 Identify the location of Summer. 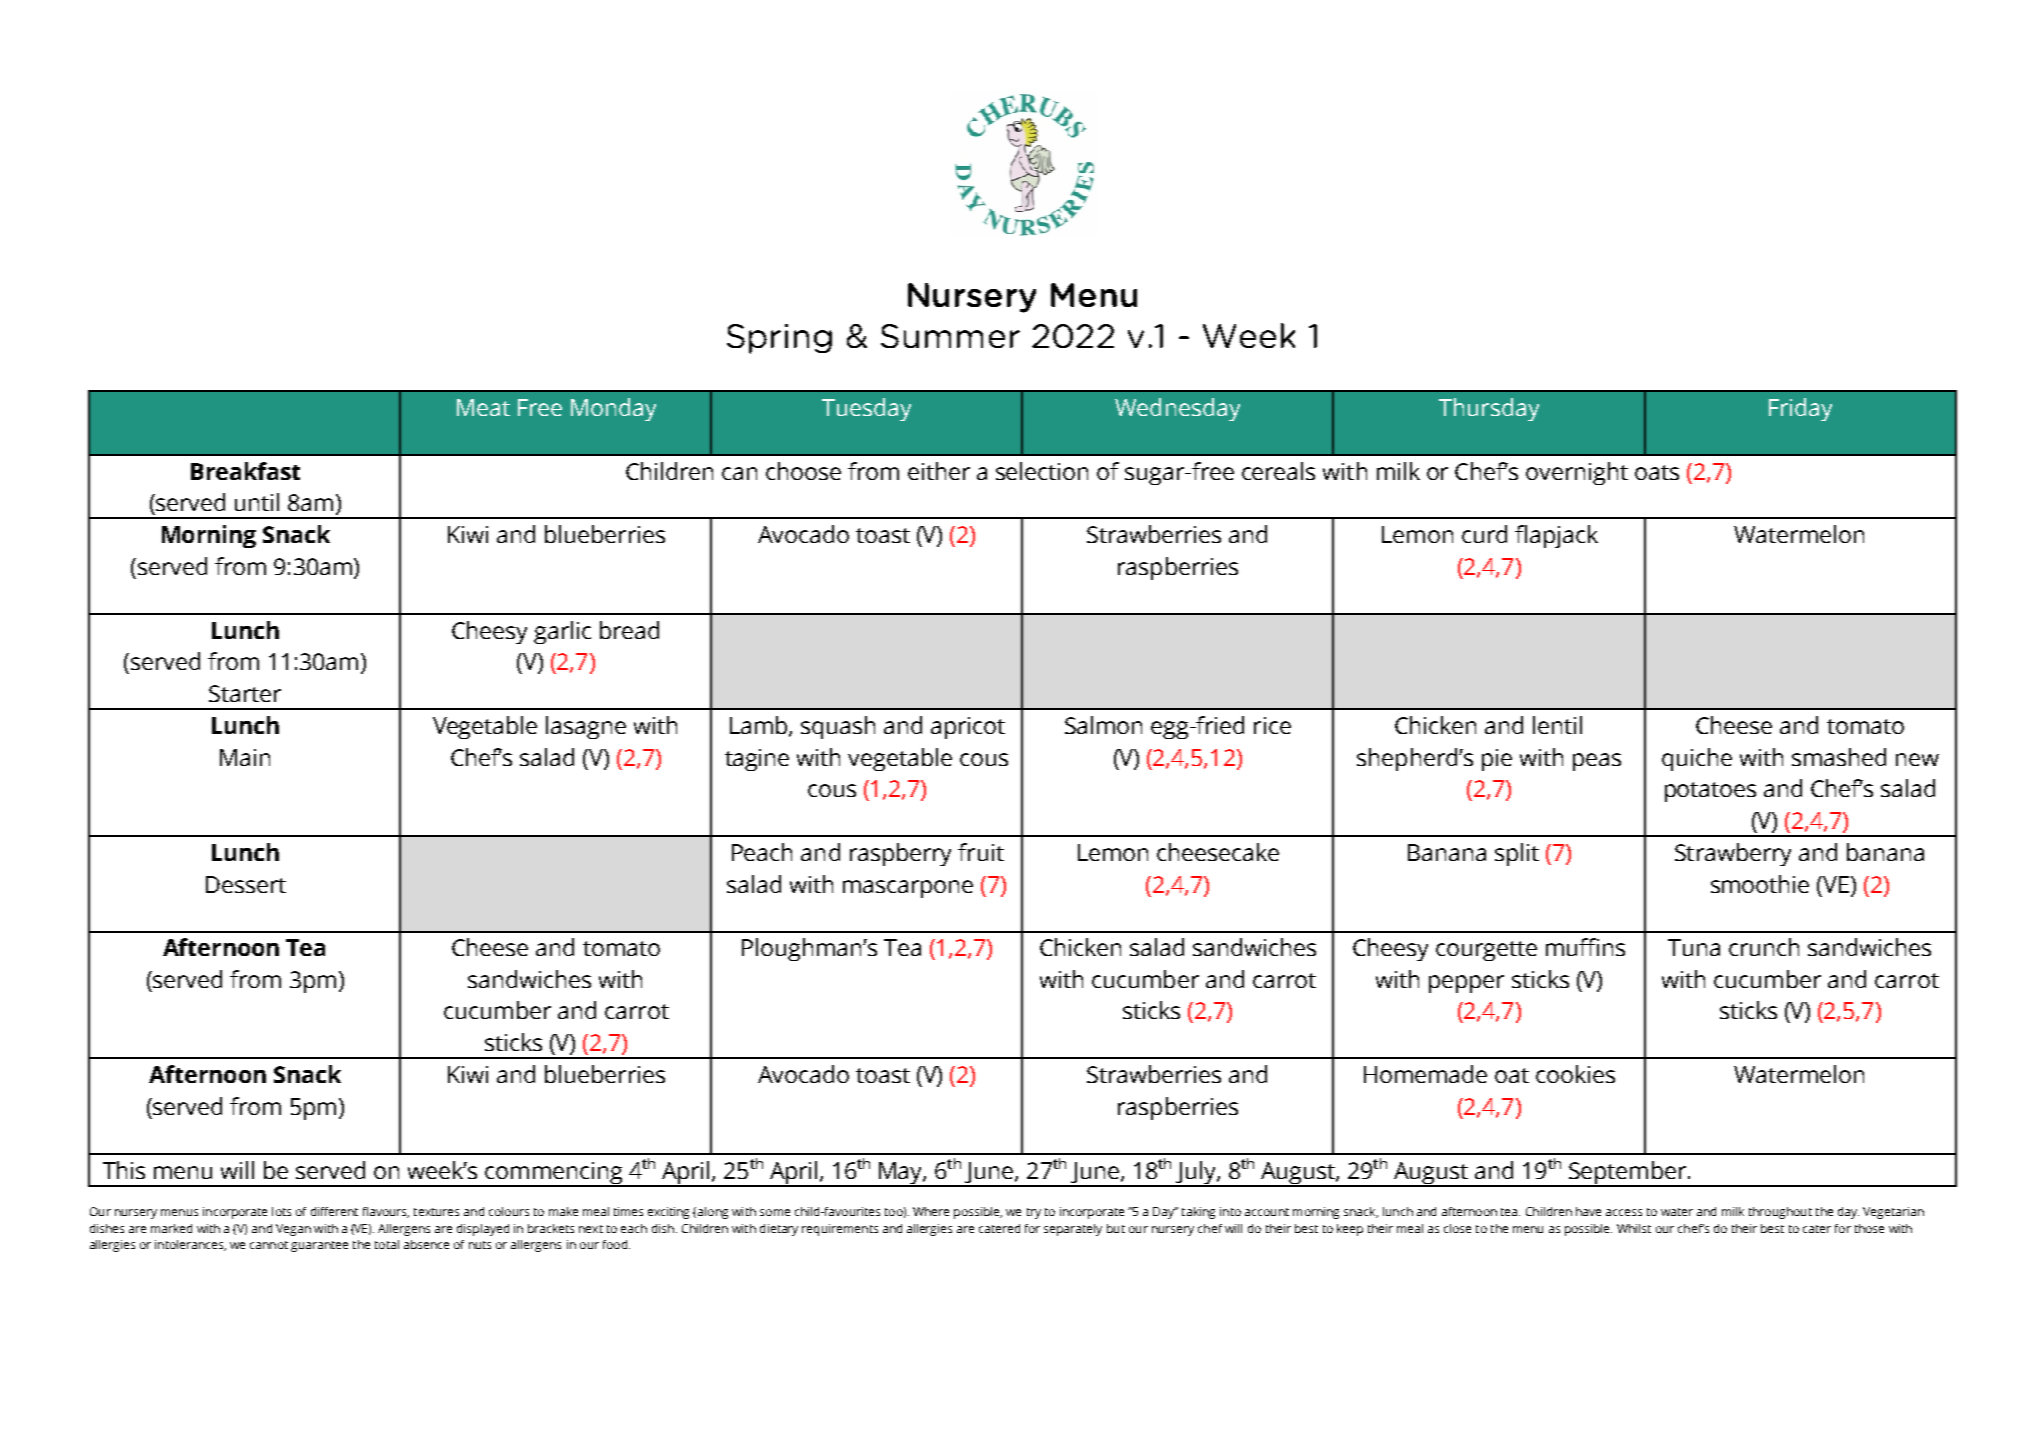
(950, 336).
